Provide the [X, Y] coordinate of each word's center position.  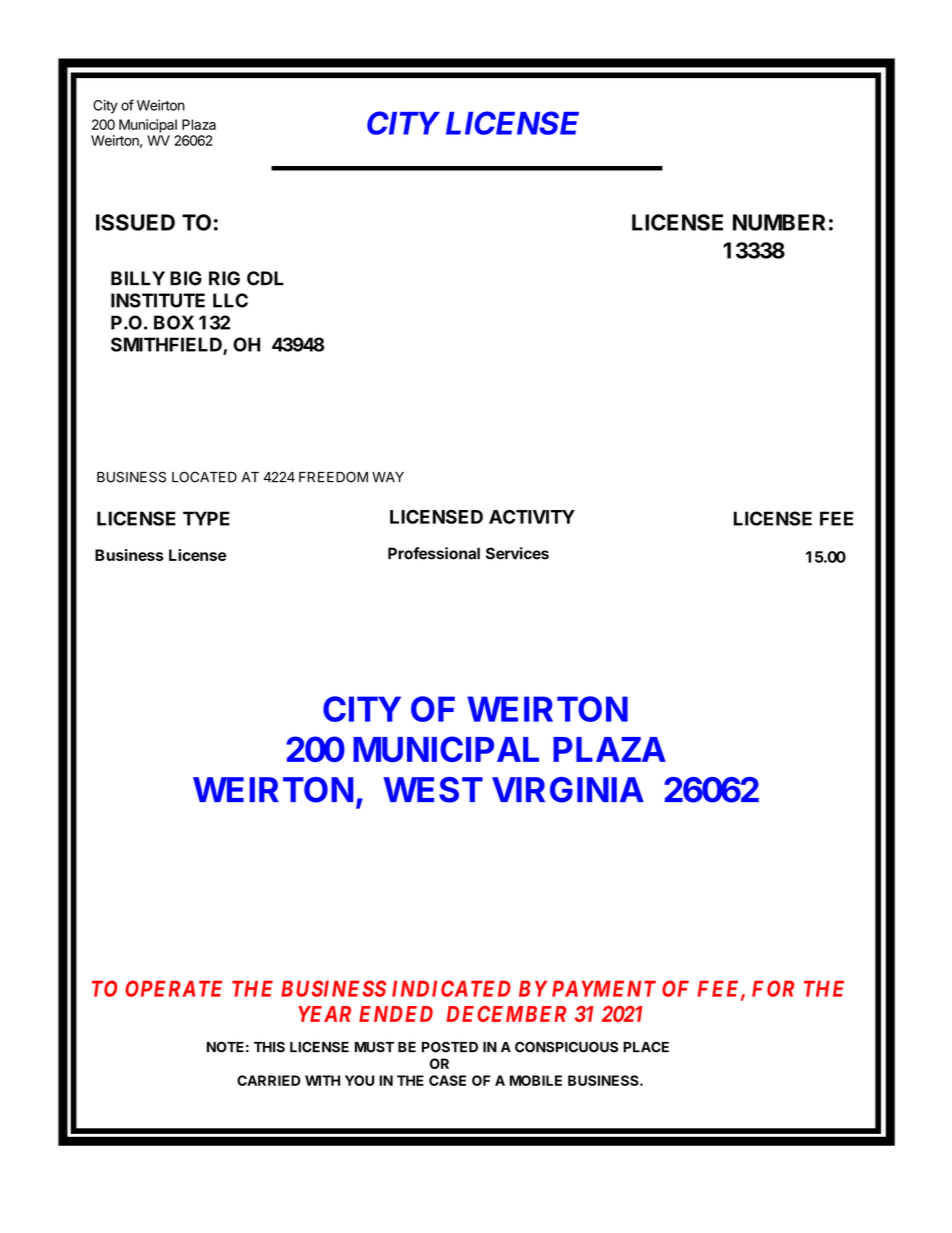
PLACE [646, 1047]
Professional [434, 553]
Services [517, 553]
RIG [224, 278]
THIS [269, 1047]
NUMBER [779, 222]
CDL [265, 278]
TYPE [206, 518]
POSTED [450, 1047]
